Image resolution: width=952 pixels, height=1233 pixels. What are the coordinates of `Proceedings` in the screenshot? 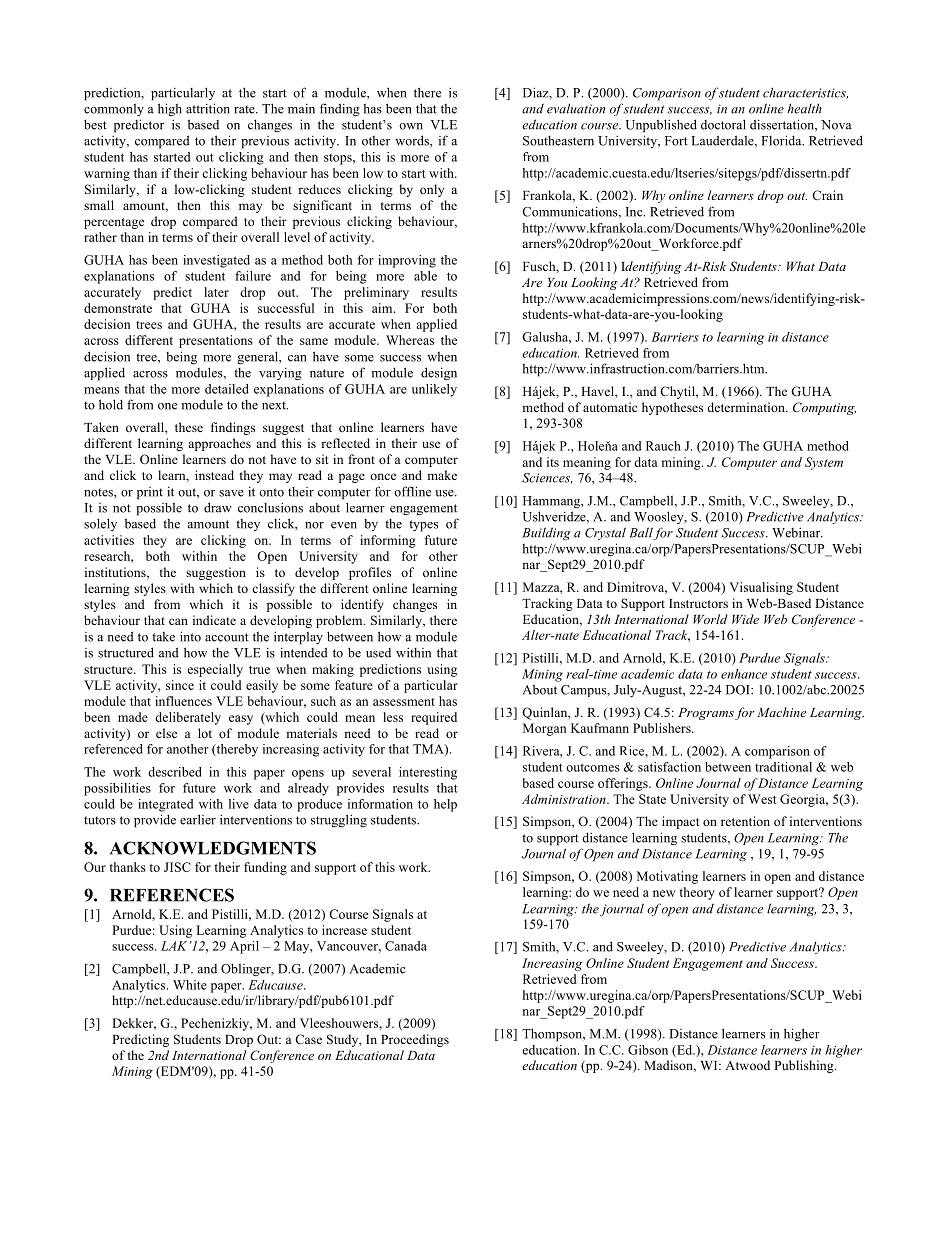 It's located at (415, 1040).
